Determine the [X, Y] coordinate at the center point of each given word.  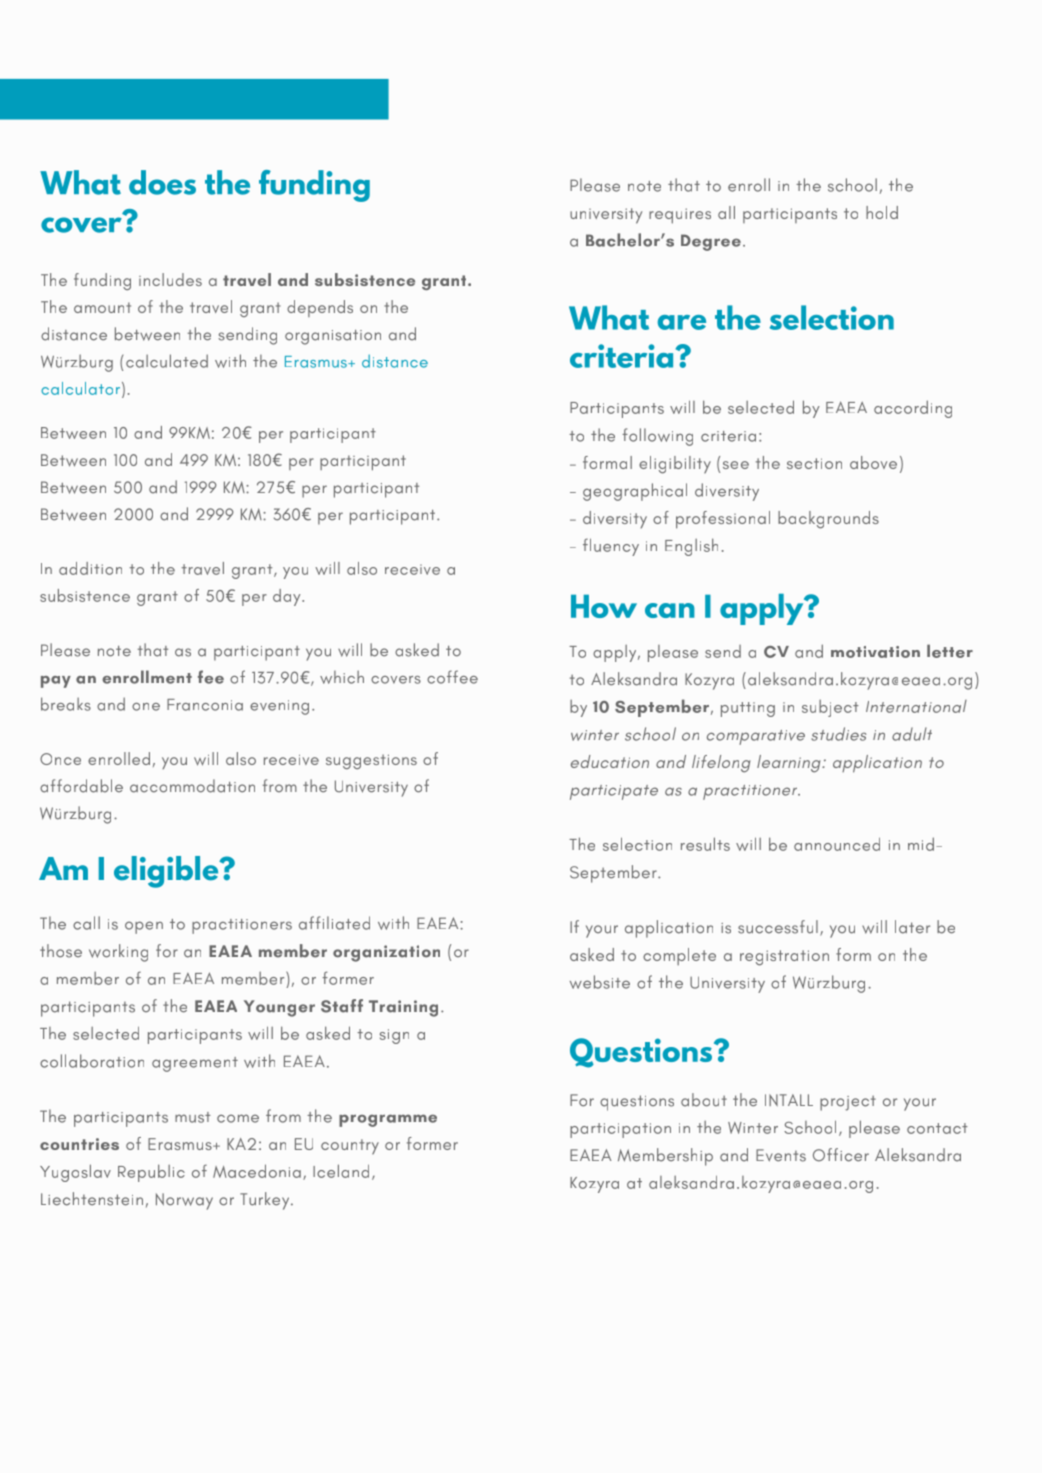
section [814, 463]
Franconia [205, 705]
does [162, 182]
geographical [635, 492]
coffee [452, 677]
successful [778, 927]
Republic [151, 1173]
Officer [841, 1155]
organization [386, 953]
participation [620, 1130]
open [144, 927]
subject [830, 708]
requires [680, 216]
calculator [80, 388]
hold [882, 212]
